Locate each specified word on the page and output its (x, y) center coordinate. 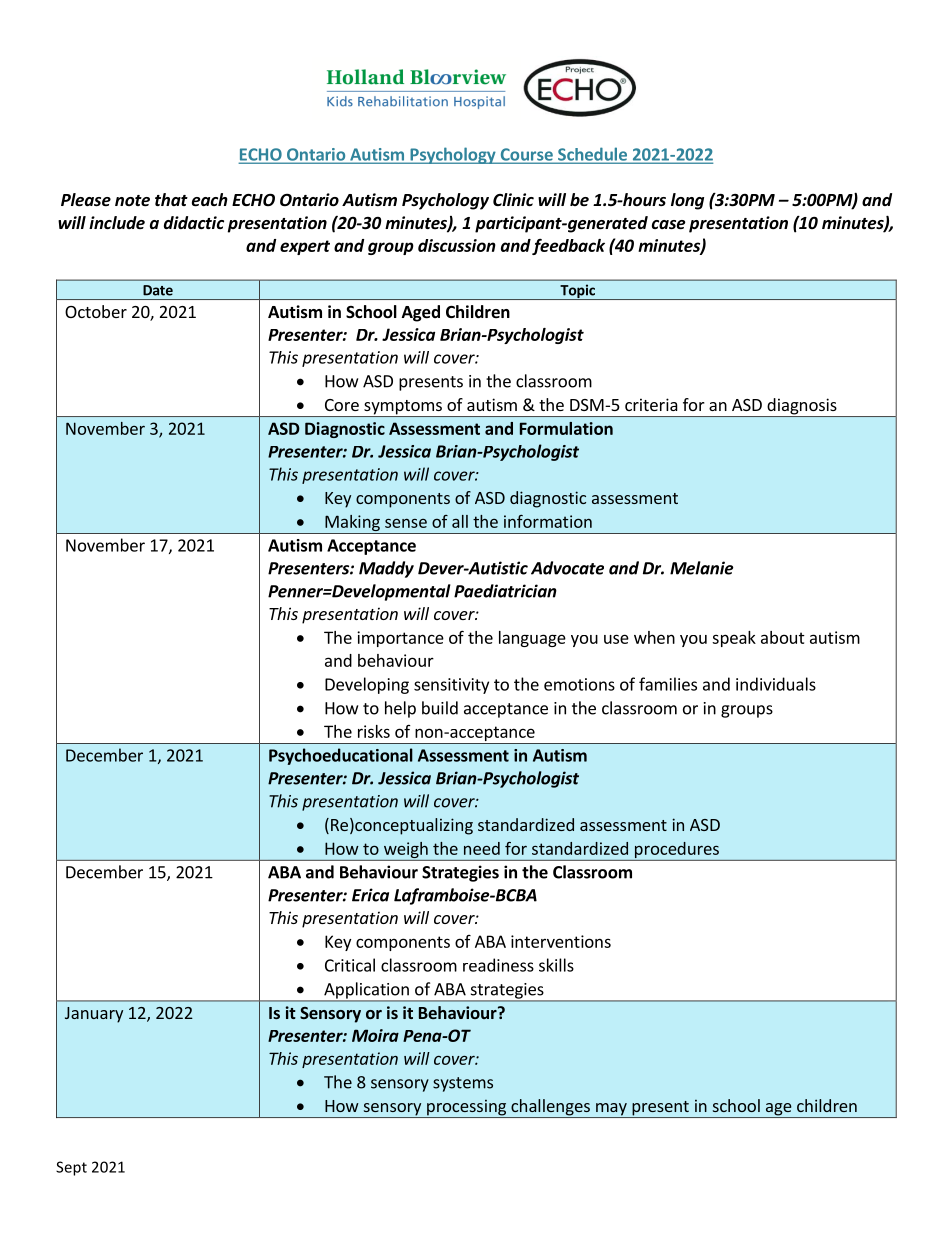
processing (467, 1108)
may (611, 1110)
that (171, 199)
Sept (71, 1168)
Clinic (513, 199)
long (687, 201)
